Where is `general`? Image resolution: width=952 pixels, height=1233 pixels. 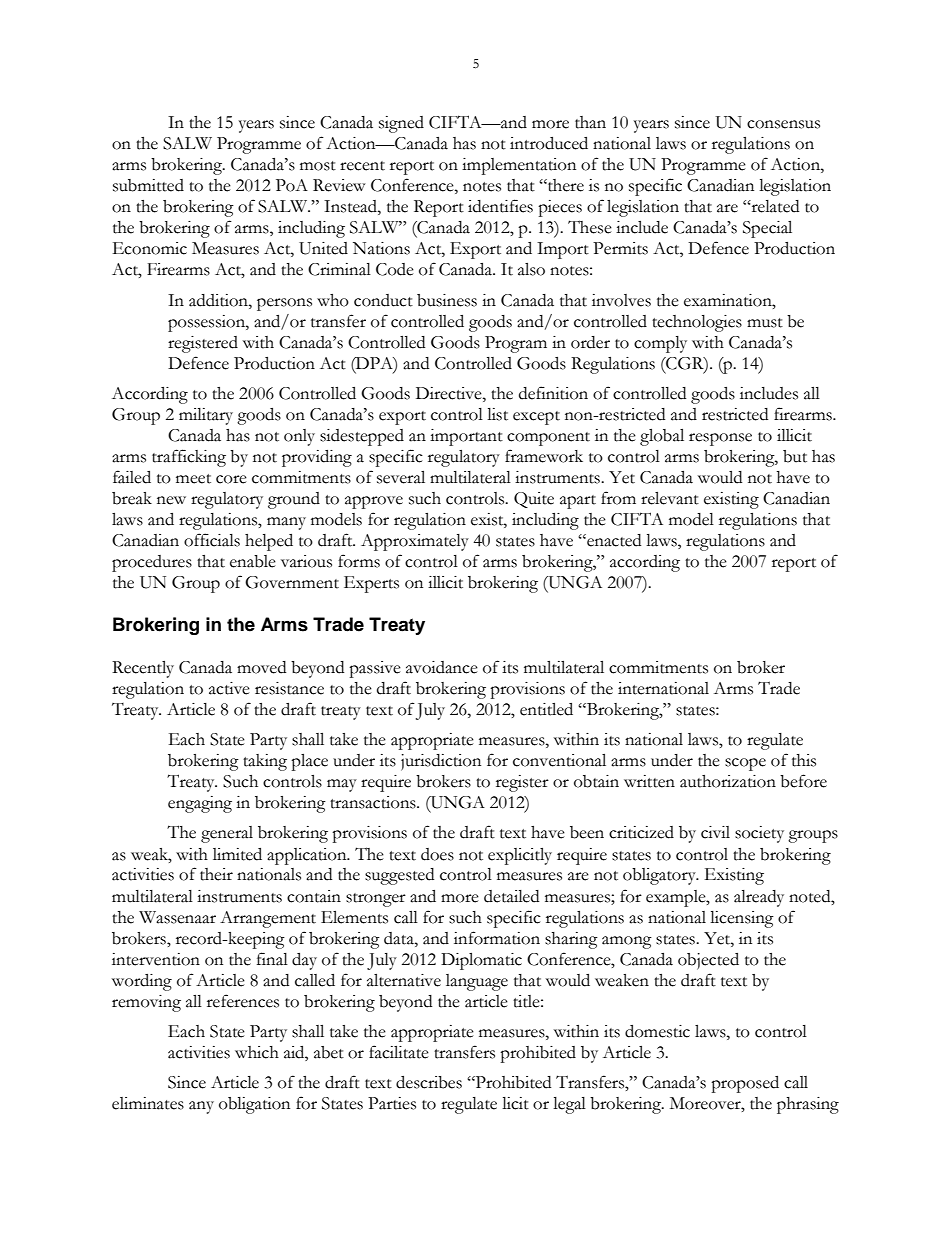 general is located at coordinates (227, 834).
